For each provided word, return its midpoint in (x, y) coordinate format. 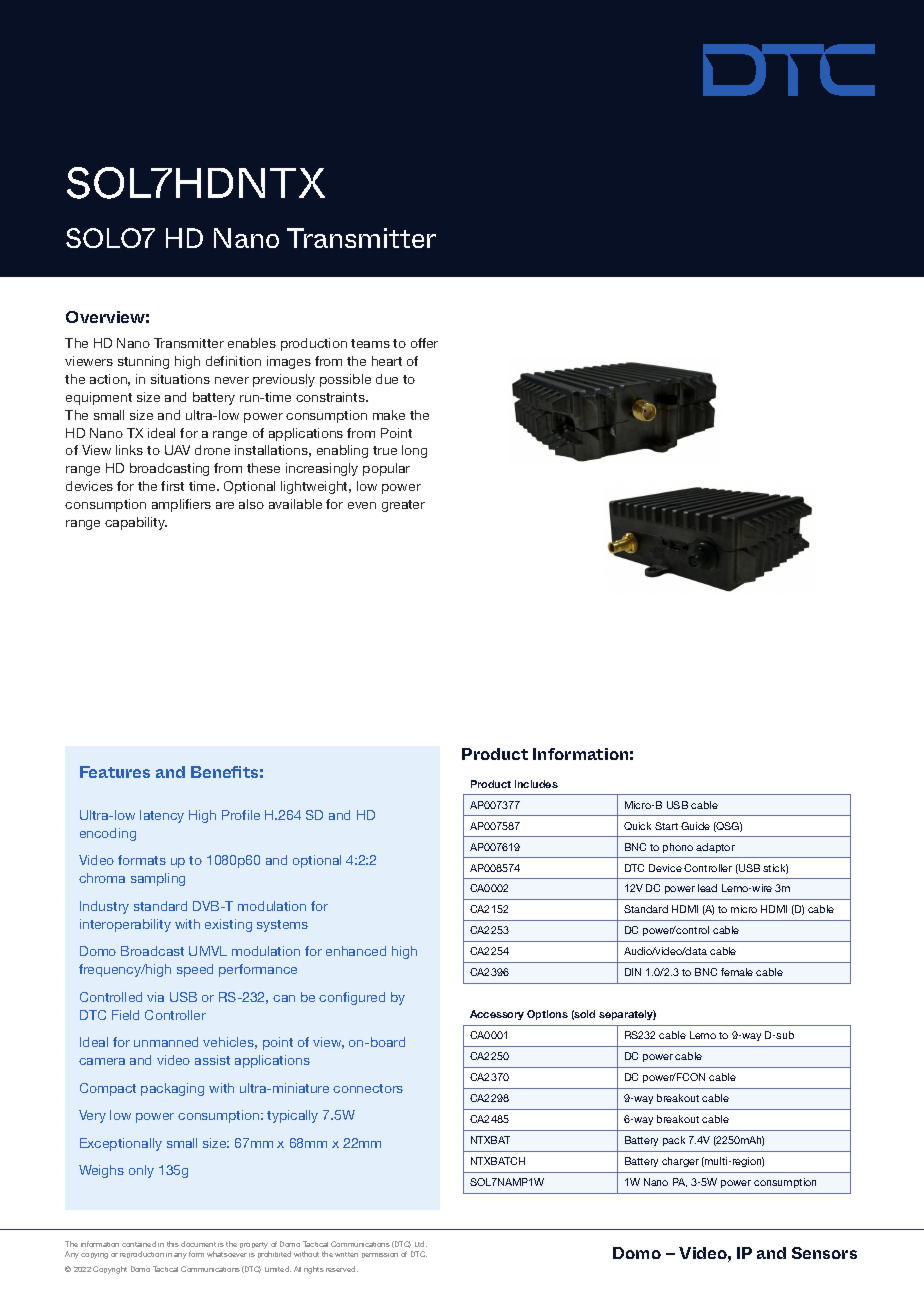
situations (180, 379)
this (173, 1244)
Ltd (421, 1244)
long (414, 451)
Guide (695, 826)
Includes (536, 784)
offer (424, 343)
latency (162, 816)
